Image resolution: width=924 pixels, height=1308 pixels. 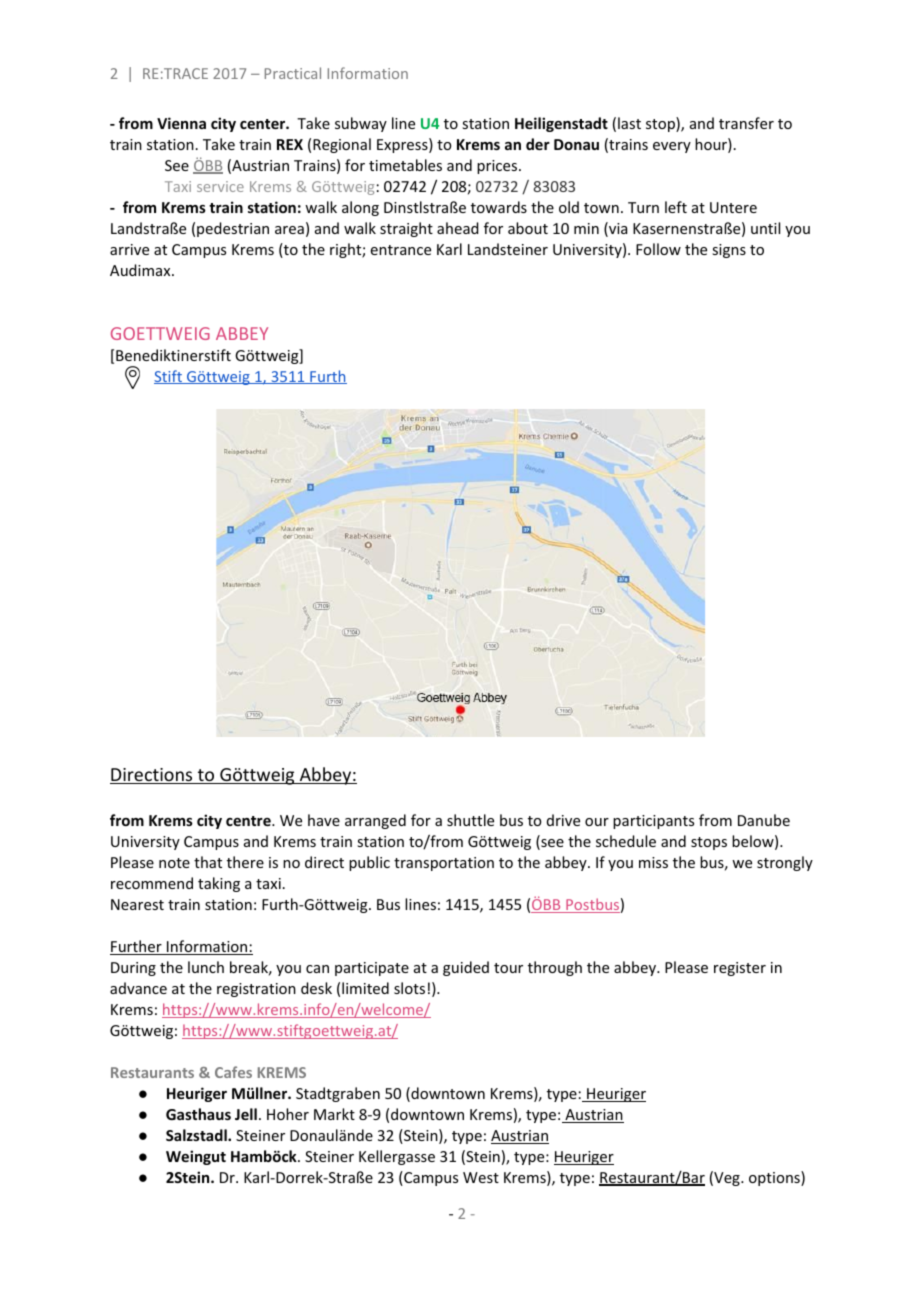 What do you see at coordinates (181, 123) in the screenshot?
I see `Vienna` at bounding box center [181, 123].
